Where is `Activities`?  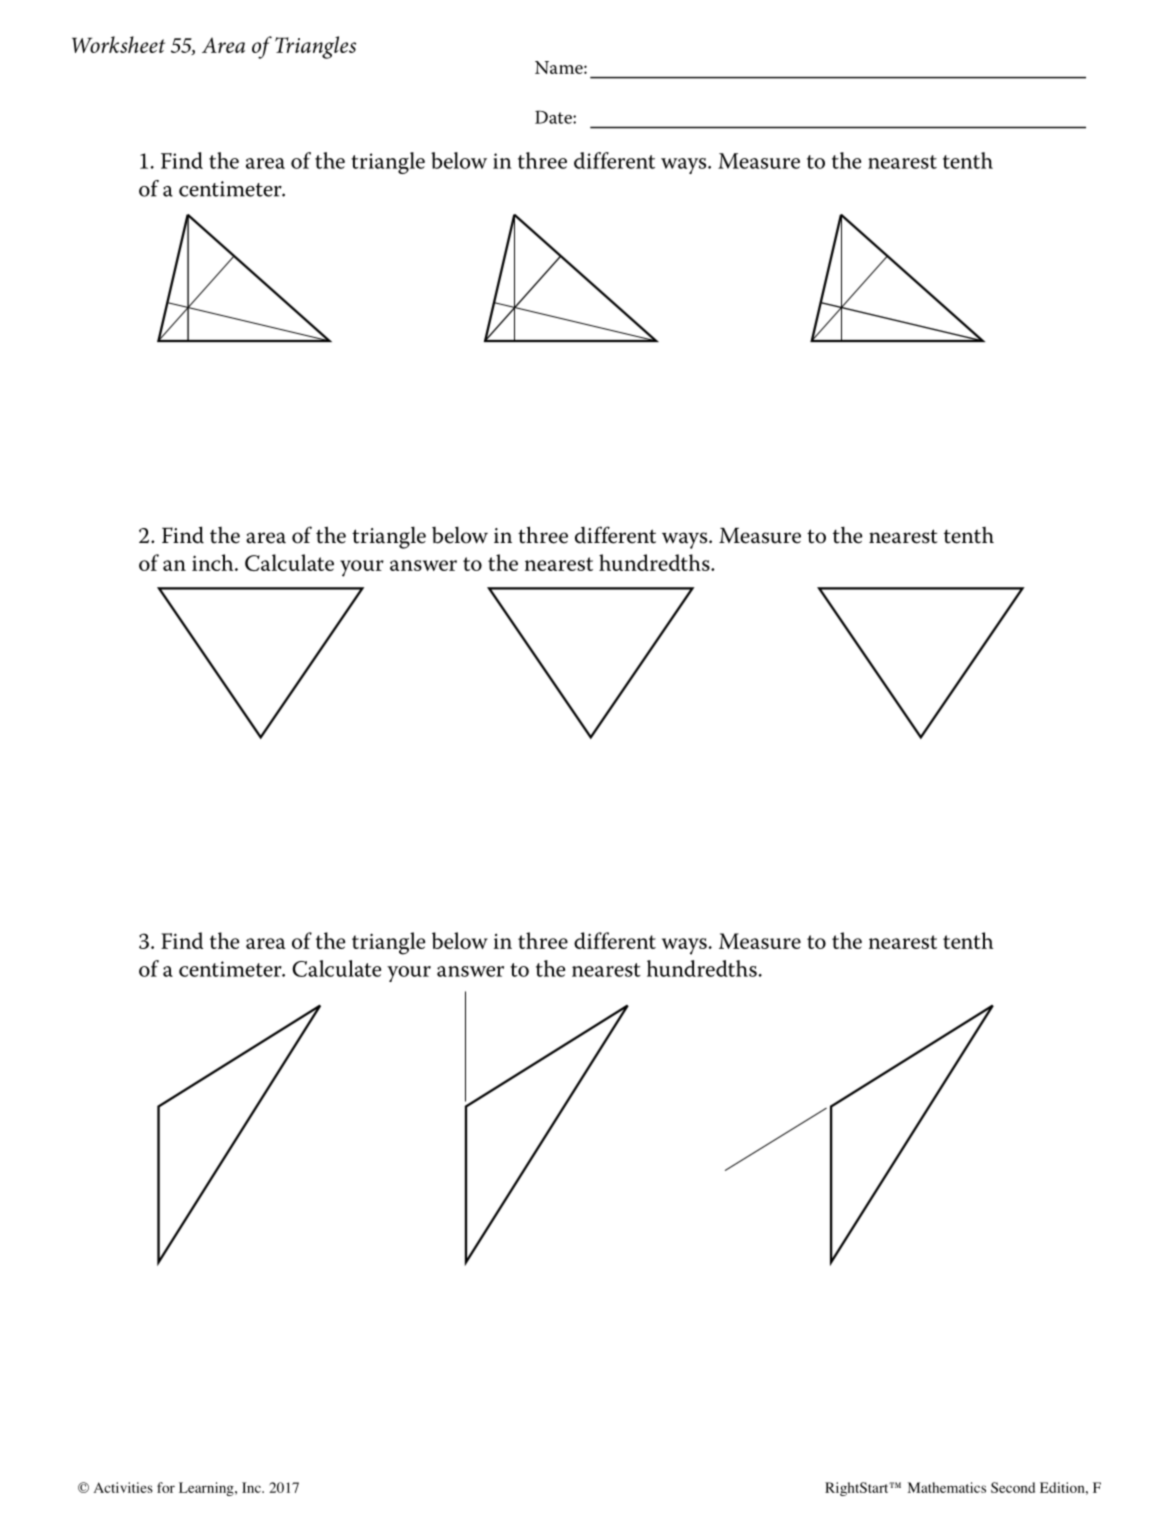
Activities is located at coordinates (123, 1487).
